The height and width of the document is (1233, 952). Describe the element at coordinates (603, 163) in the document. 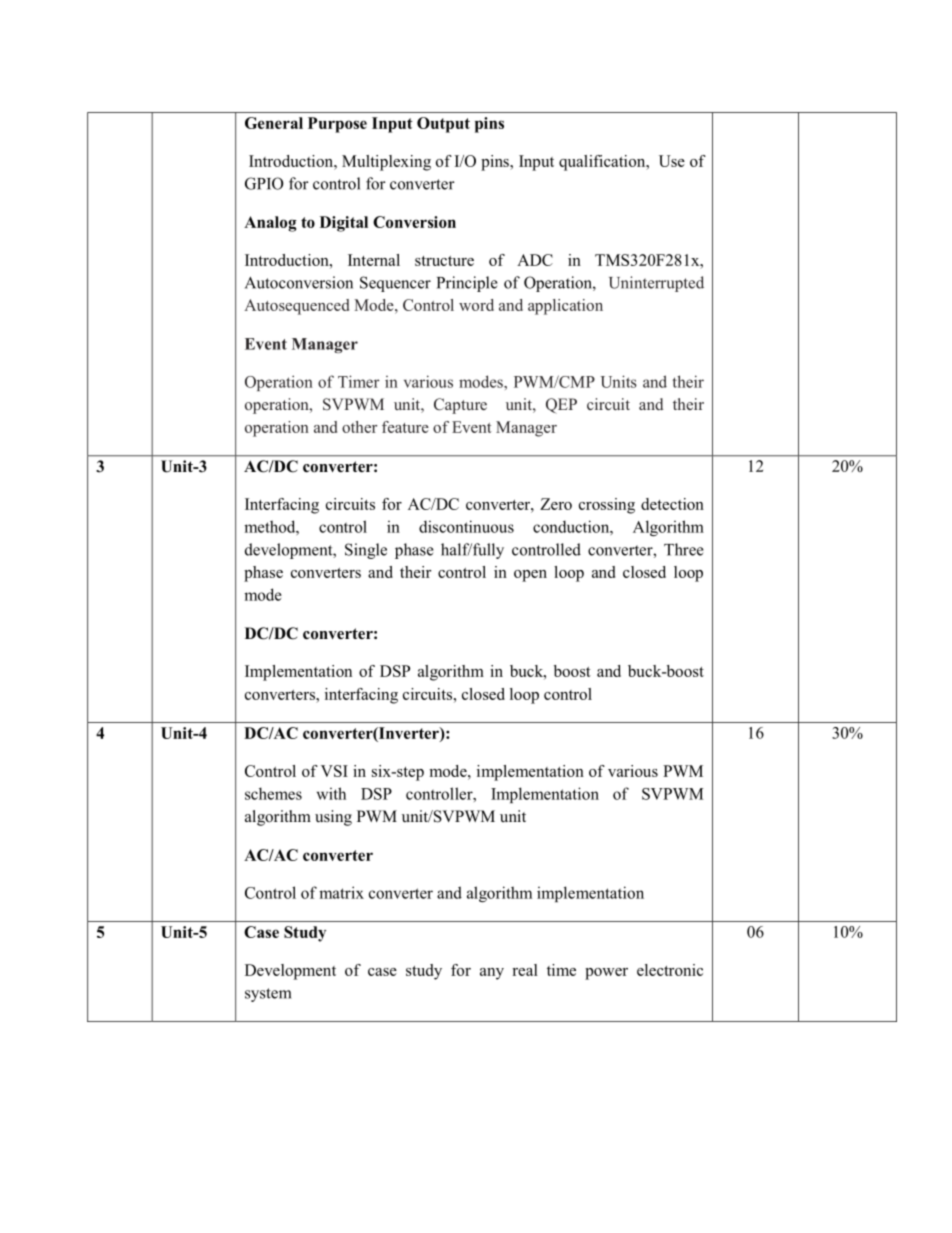

I see `qualification` at that location.
